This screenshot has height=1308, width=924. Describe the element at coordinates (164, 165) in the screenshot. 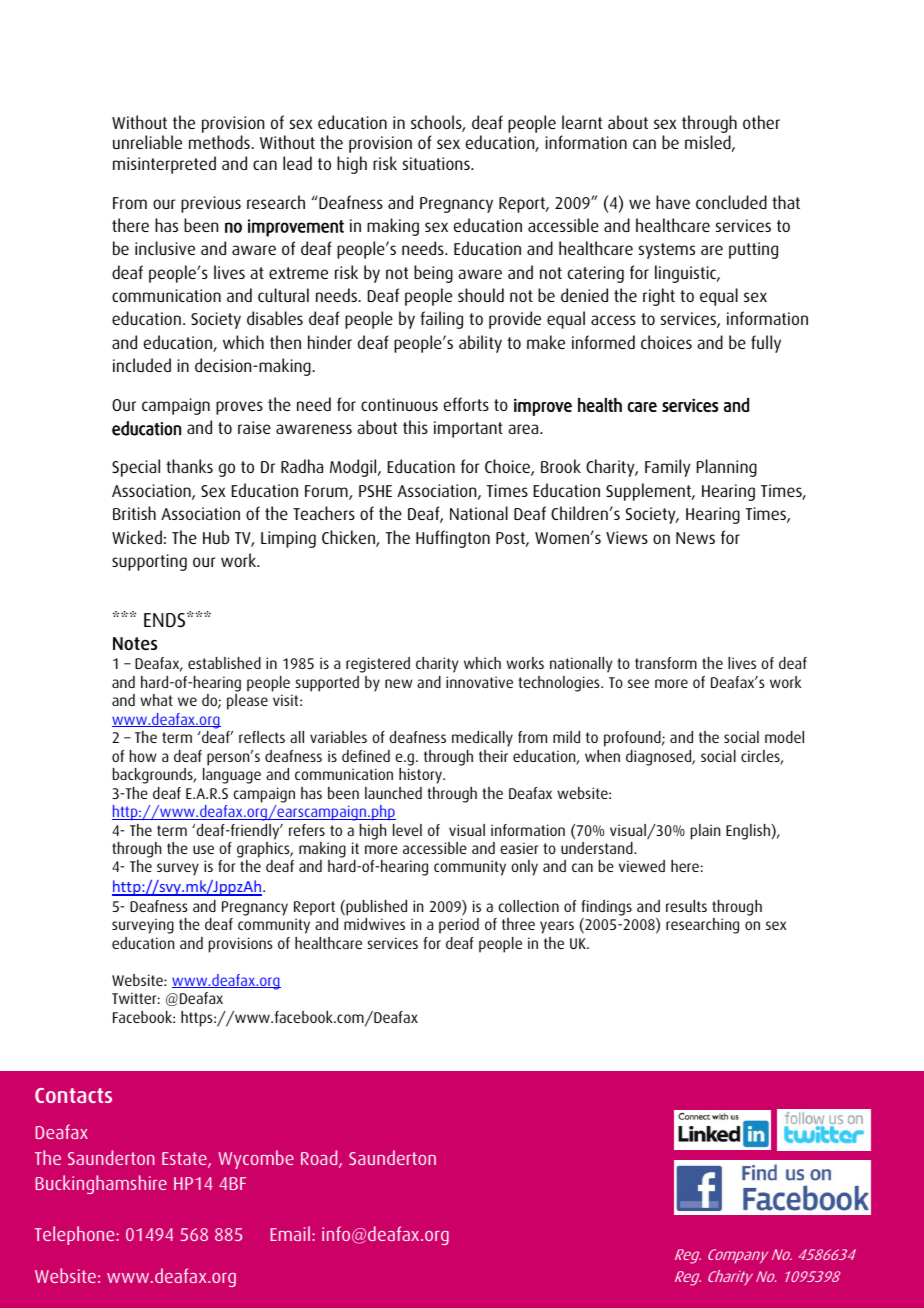

I see `misinterpreted` at that location.
